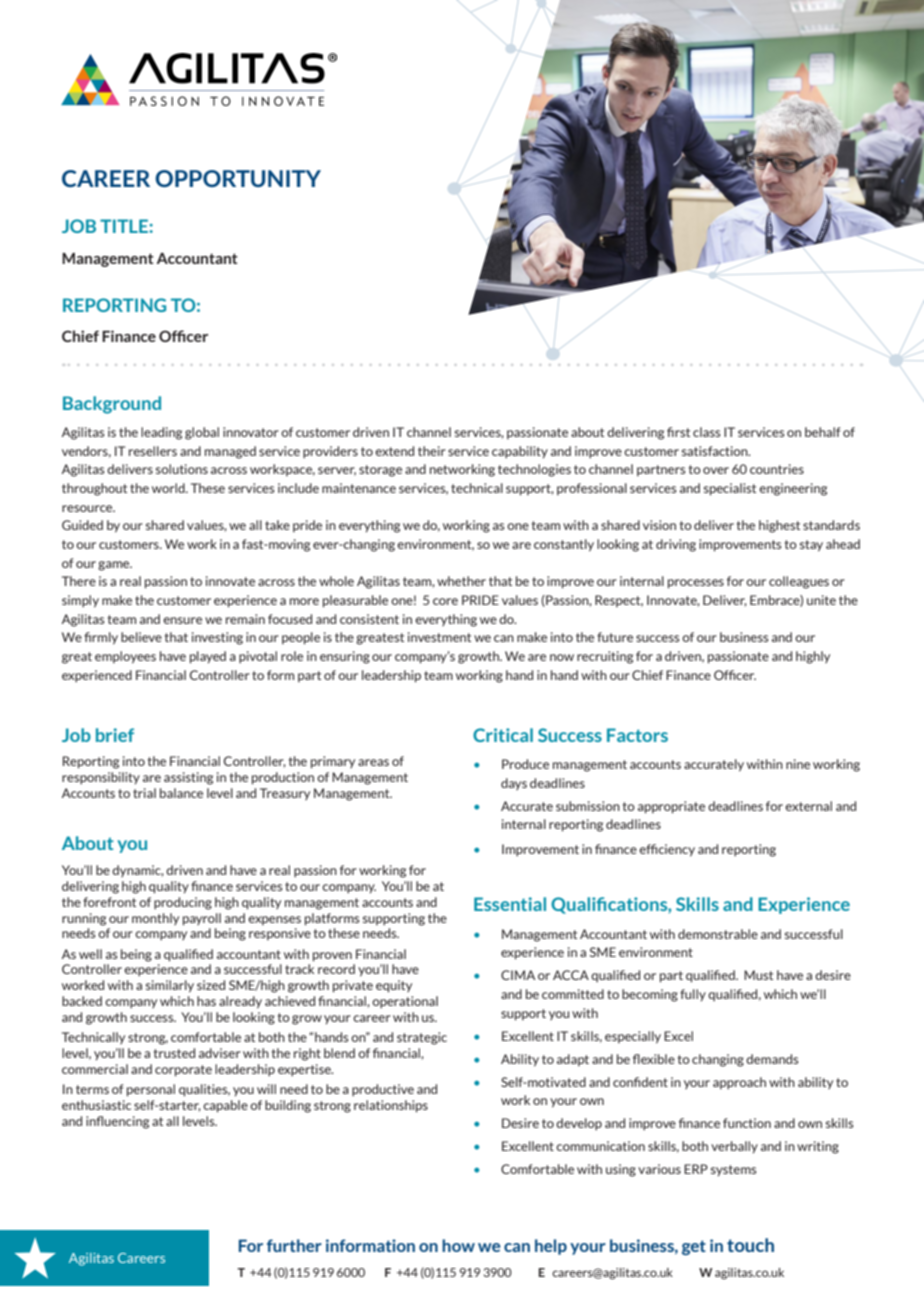 This image has width=924, height=1308. I want to click on OPPORTUNITY, so click(238, 178).
